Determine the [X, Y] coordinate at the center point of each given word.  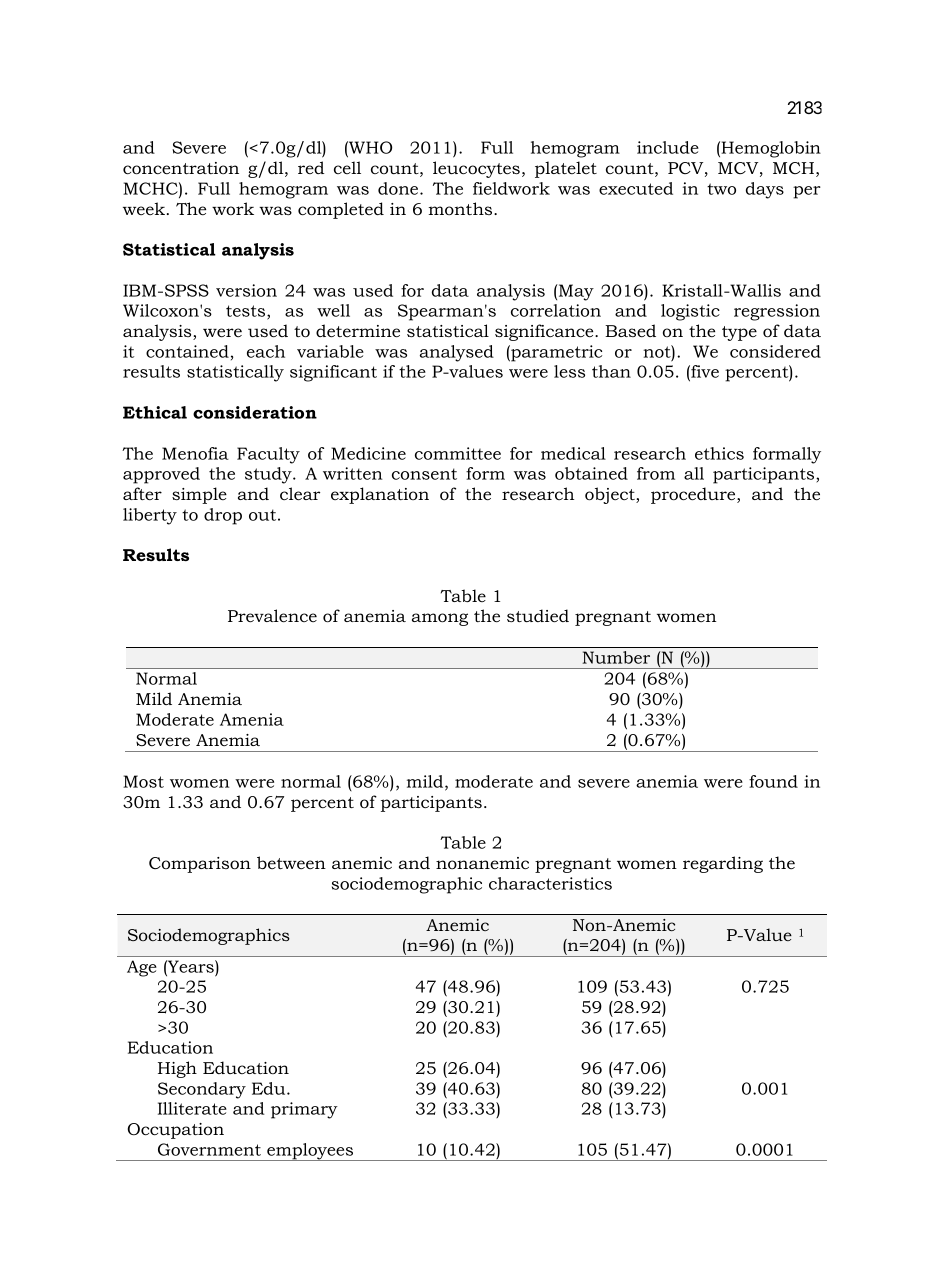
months [462, 208]
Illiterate [192, 1108]
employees [310, 1152]
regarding [723, 864]
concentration [181, 168]
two [721, 189]
